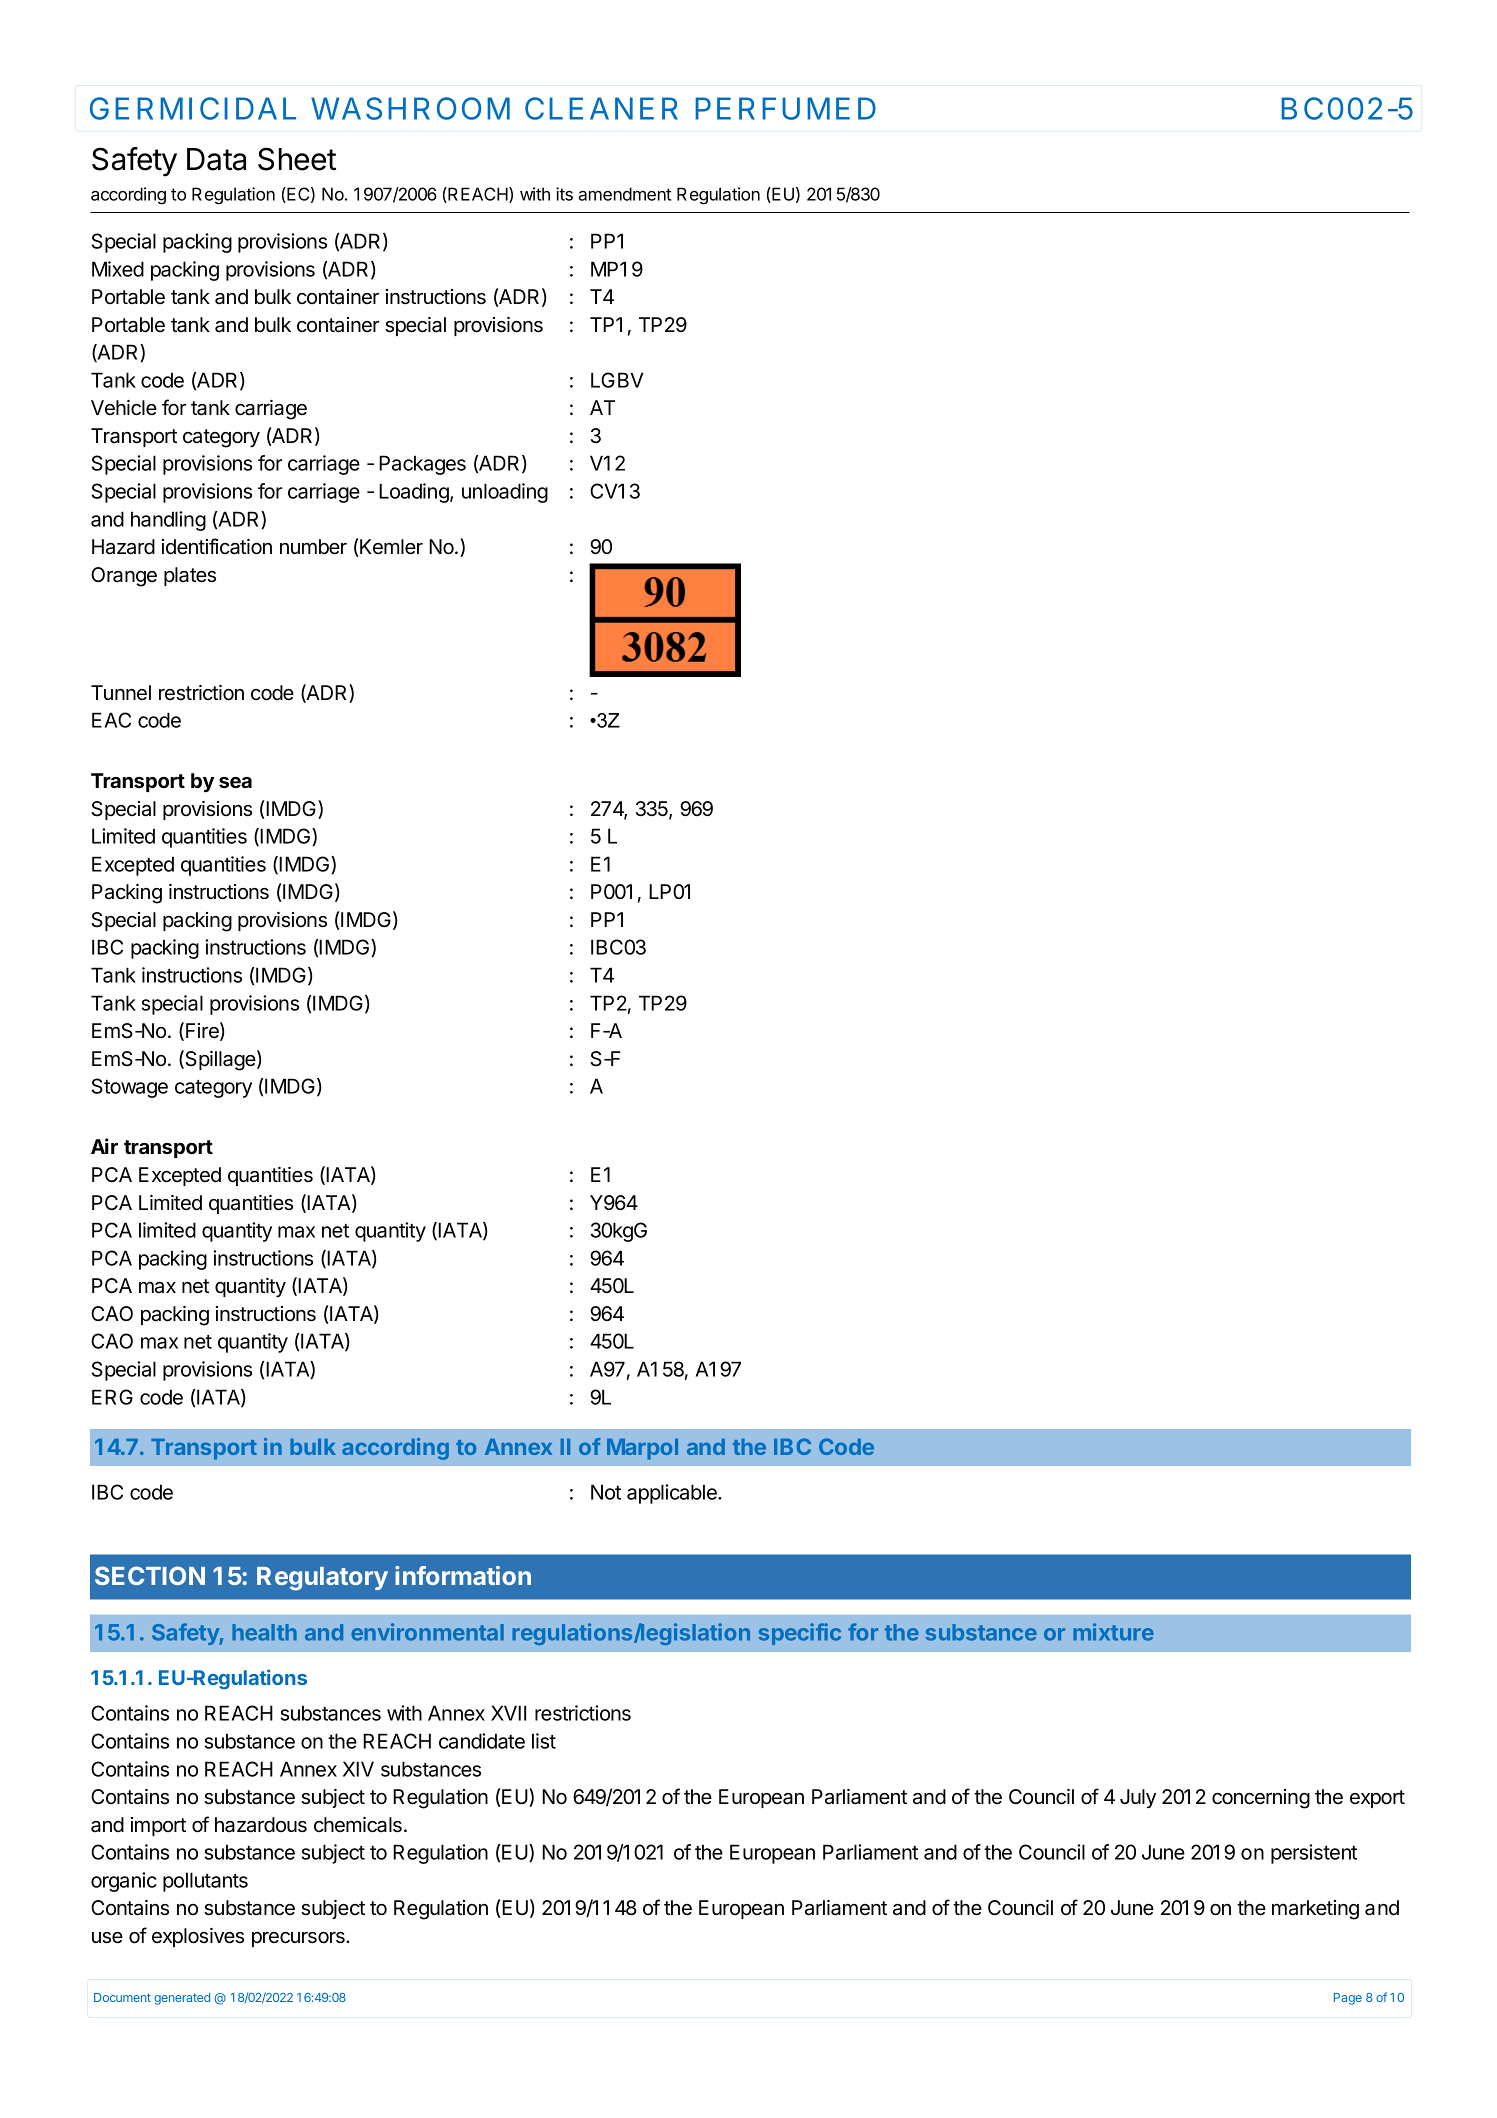  What do you see at coordinates (564, 194) in the page?
I see `its` at bounding box center [564, 194].
